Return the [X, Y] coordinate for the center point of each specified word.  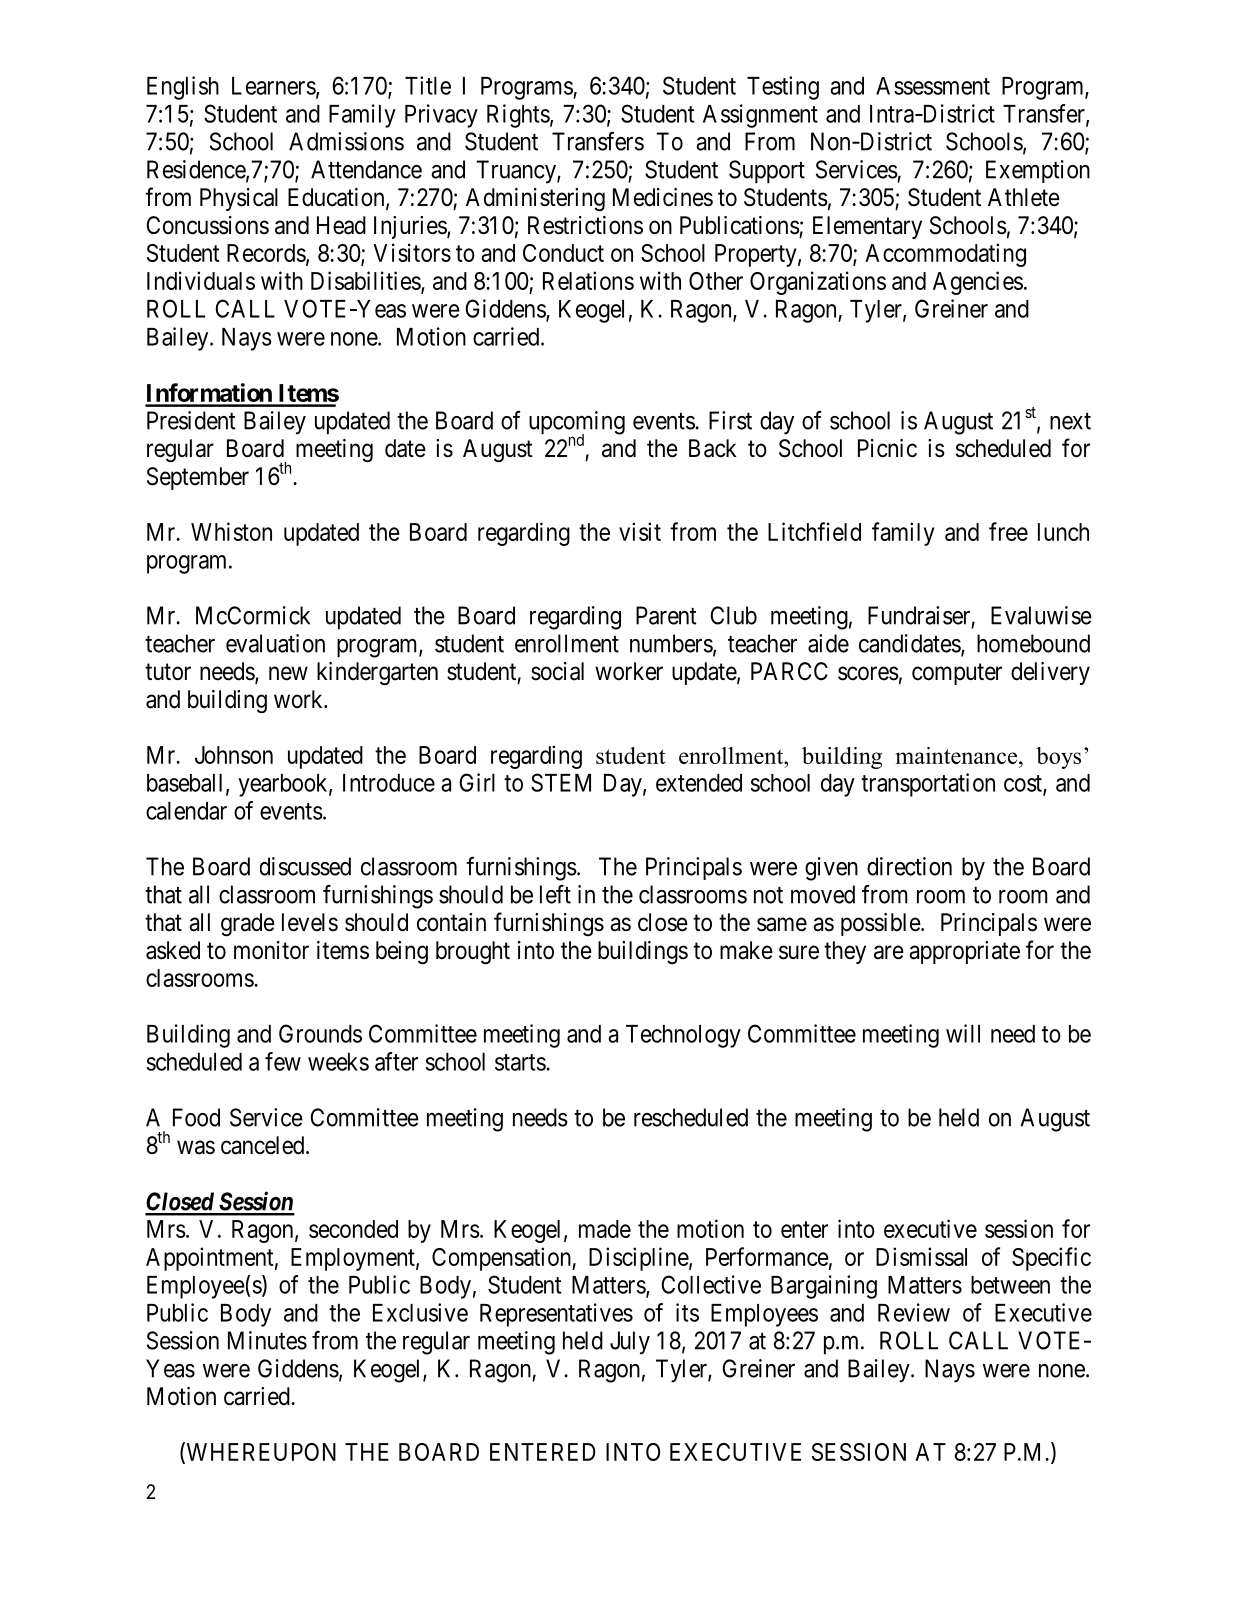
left [555, 894]
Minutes [267, 1340]
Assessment [933, 86]
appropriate [964, 952]
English [183, 88]
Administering [535, 200]
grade [248, 925]
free [1008, 531]
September [198, 478]
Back [712, 448]
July [630, 1343]
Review [914, 1312]
